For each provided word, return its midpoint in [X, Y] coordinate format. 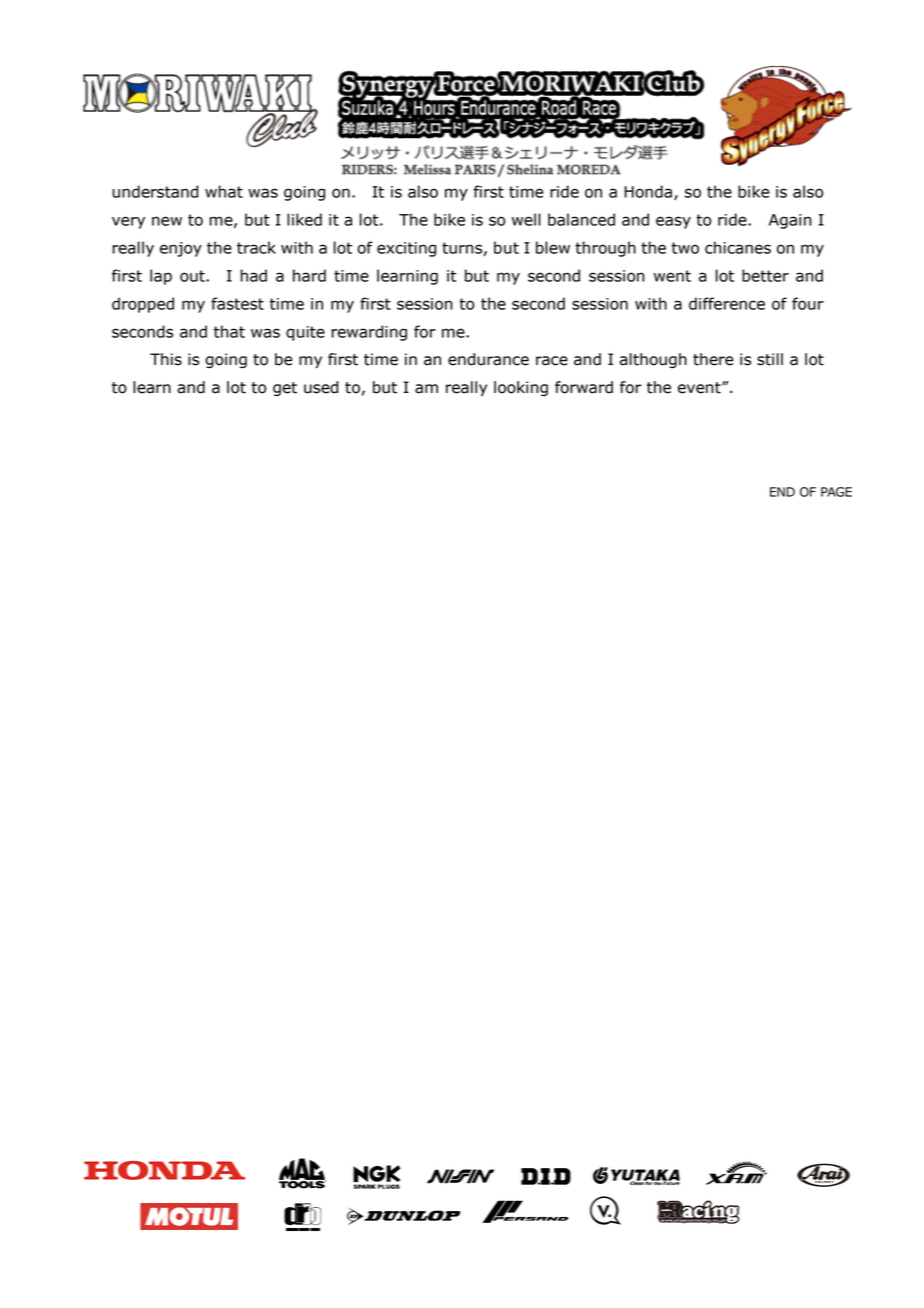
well [526, 219]
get [285, 389]
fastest [237, 303]
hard [309, 275]
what [224, 191]
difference [727, 303]
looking [521, 388]
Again [790, 221]
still [770, 359]
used [321, 387]
